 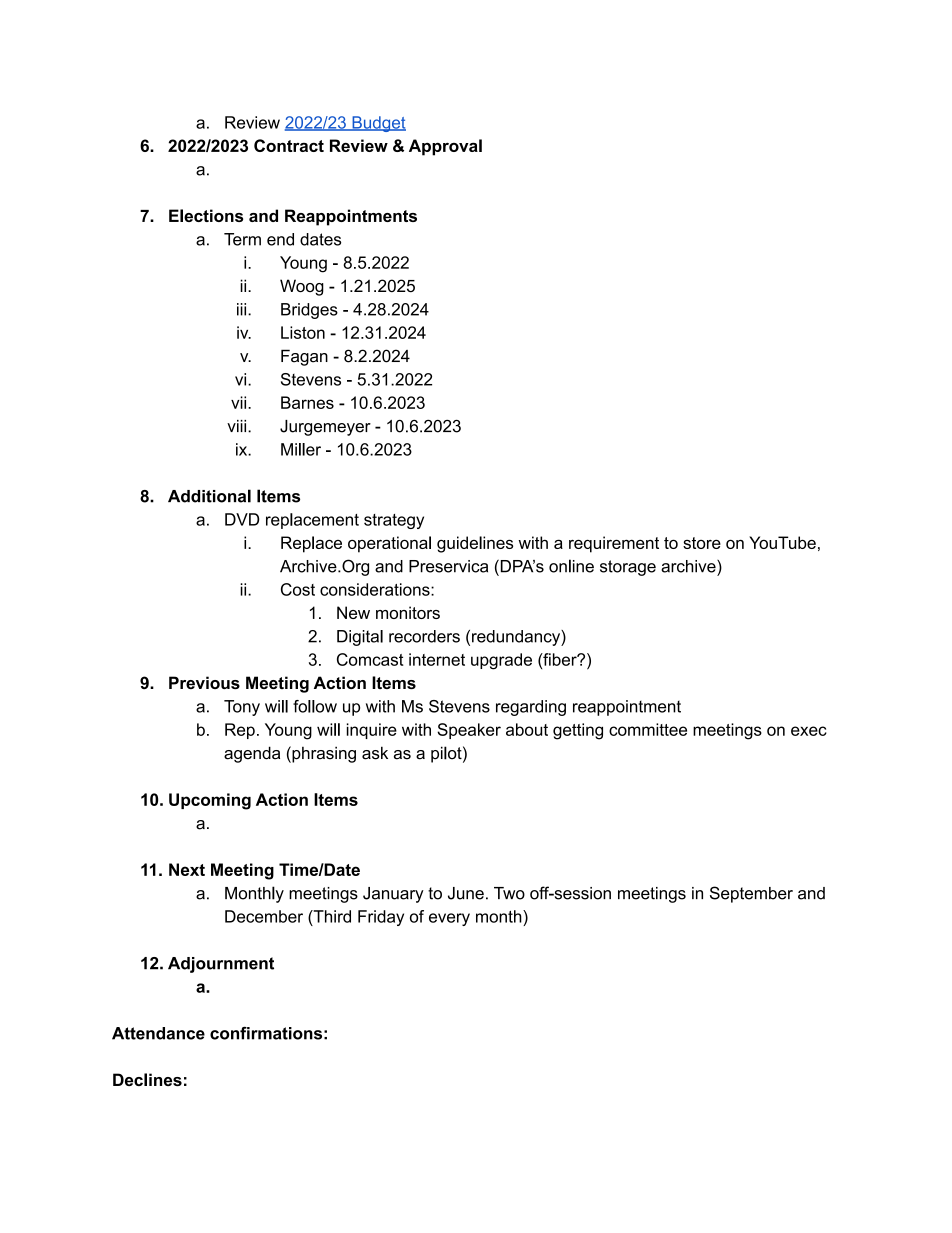 What do you see at coordinates (238, 426) in the image?
I see `viii` at bounding box center [238, 426].
